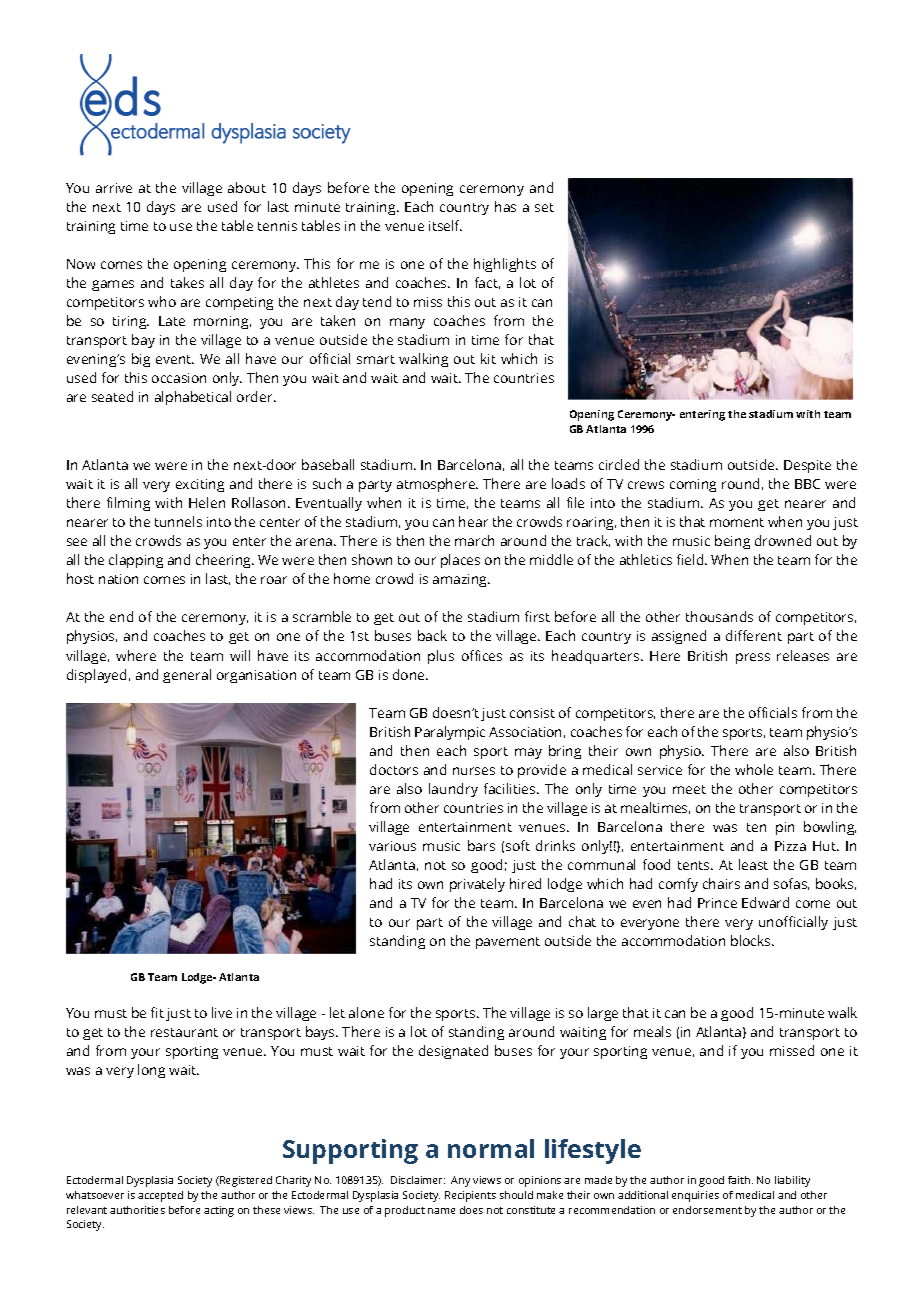 The height and width of the screenshot is (1308, 924). What do you see at coordinates (544, 207) in the screenshot?
I see `set` at bounding box center [544, 207].
